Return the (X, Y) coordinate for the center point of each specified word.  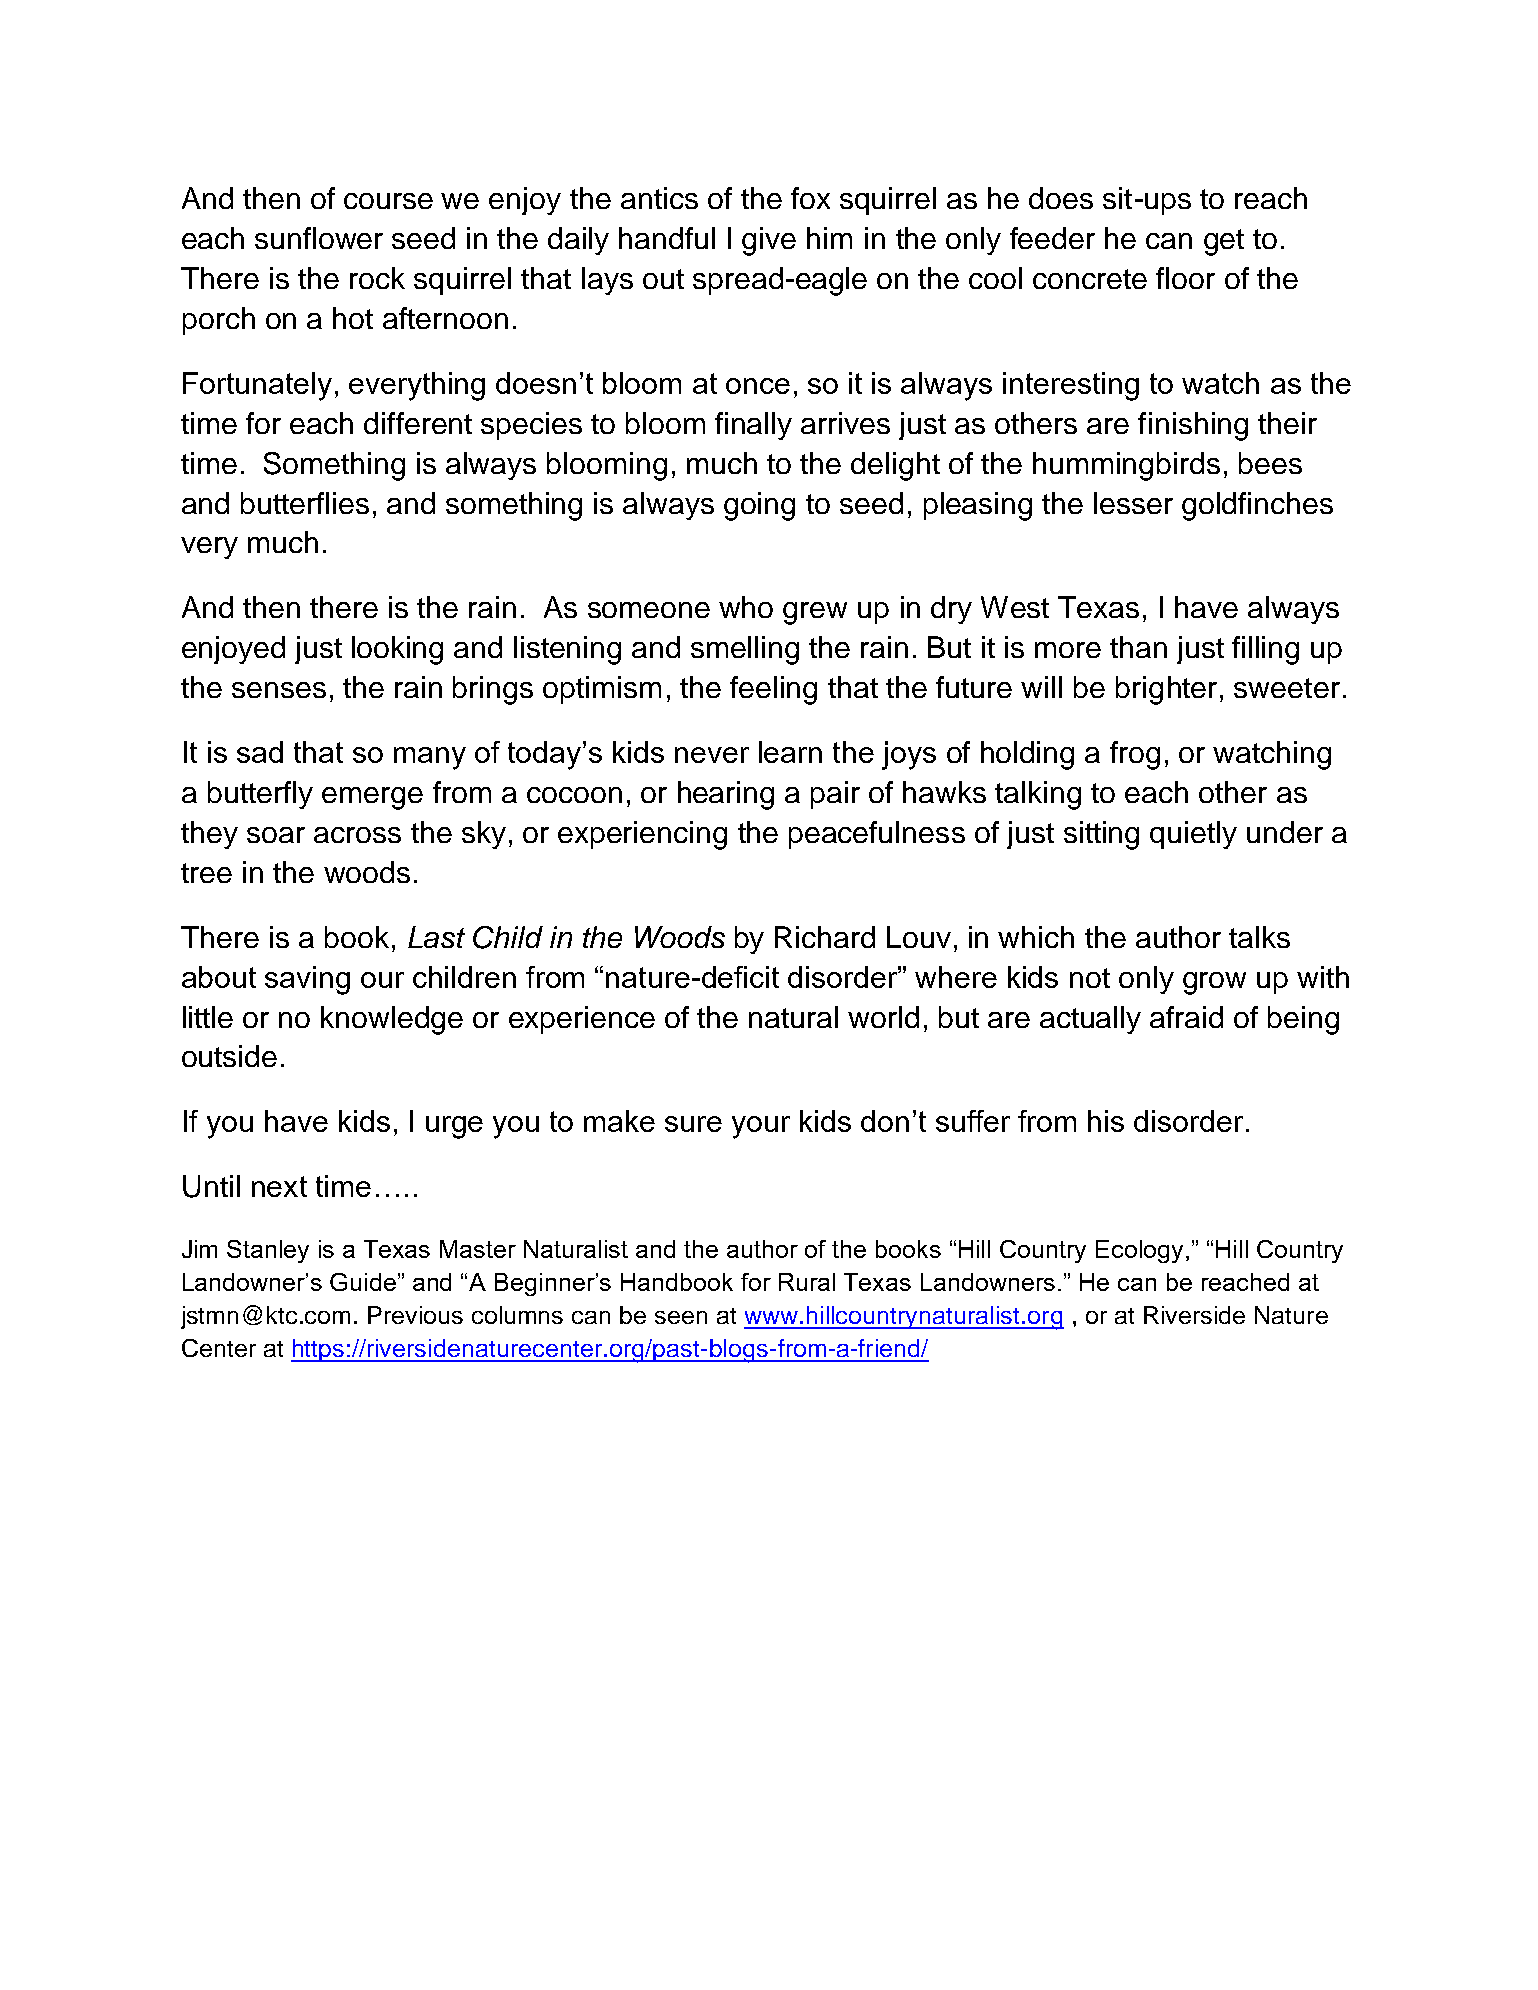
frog (1135, 755)
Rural (807, 1282)
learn (790, 752)
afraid (1186, 1017)
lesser (1133, 503)
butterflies (305, 503)
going (759, 506)
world (883, 1017)
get (1224, 242)
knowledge (392, 1020)
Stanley (268, 1251)
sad (260, 752)
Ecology (1139, 1251)
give (769, 241)
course (388, 201)
